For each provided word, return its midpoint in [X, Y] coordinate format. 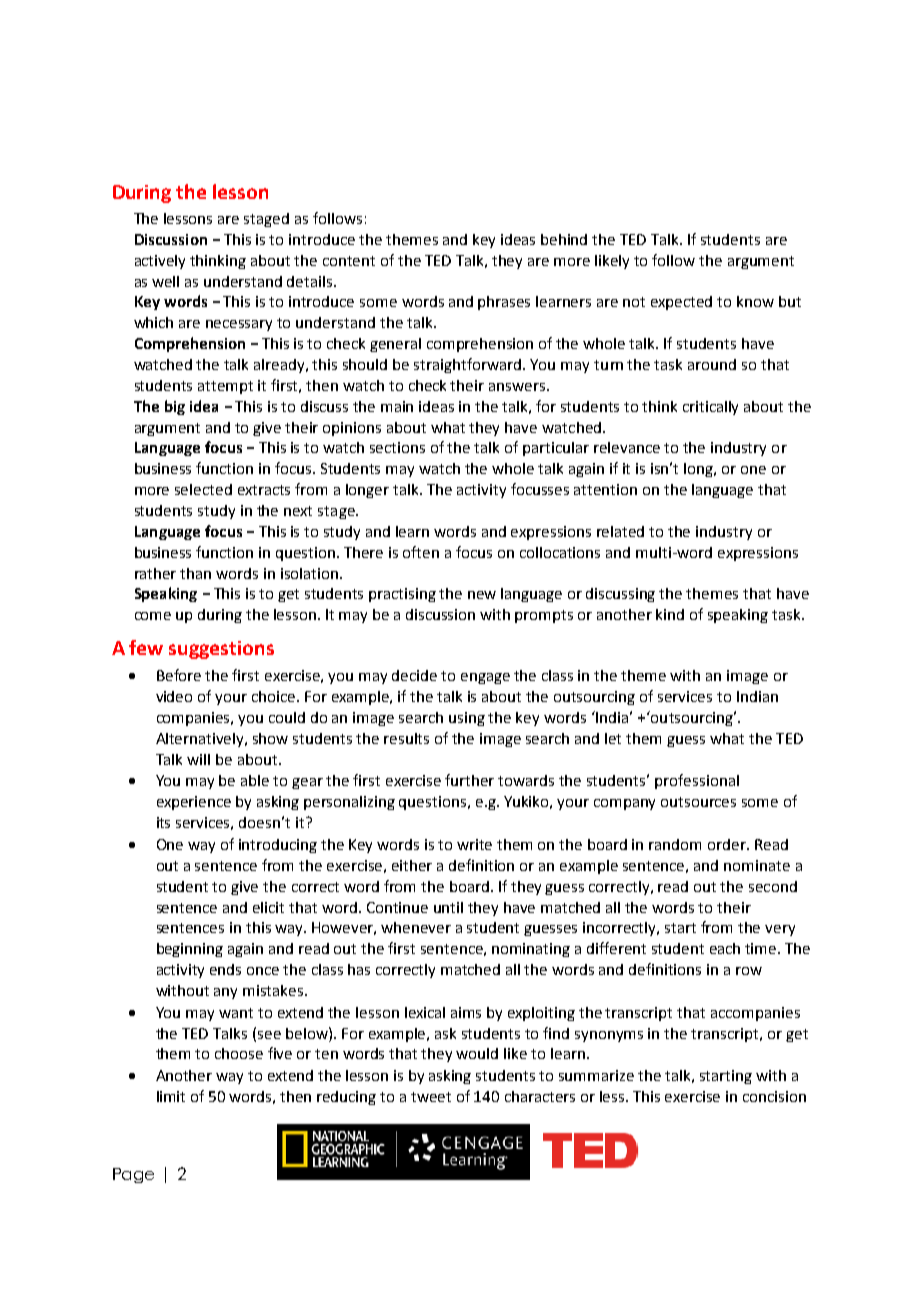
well [165, 281]
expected [681, 303]
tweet [431, 1097]
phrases [504, 303]
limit [171, 1096]
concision [774, 1096]
